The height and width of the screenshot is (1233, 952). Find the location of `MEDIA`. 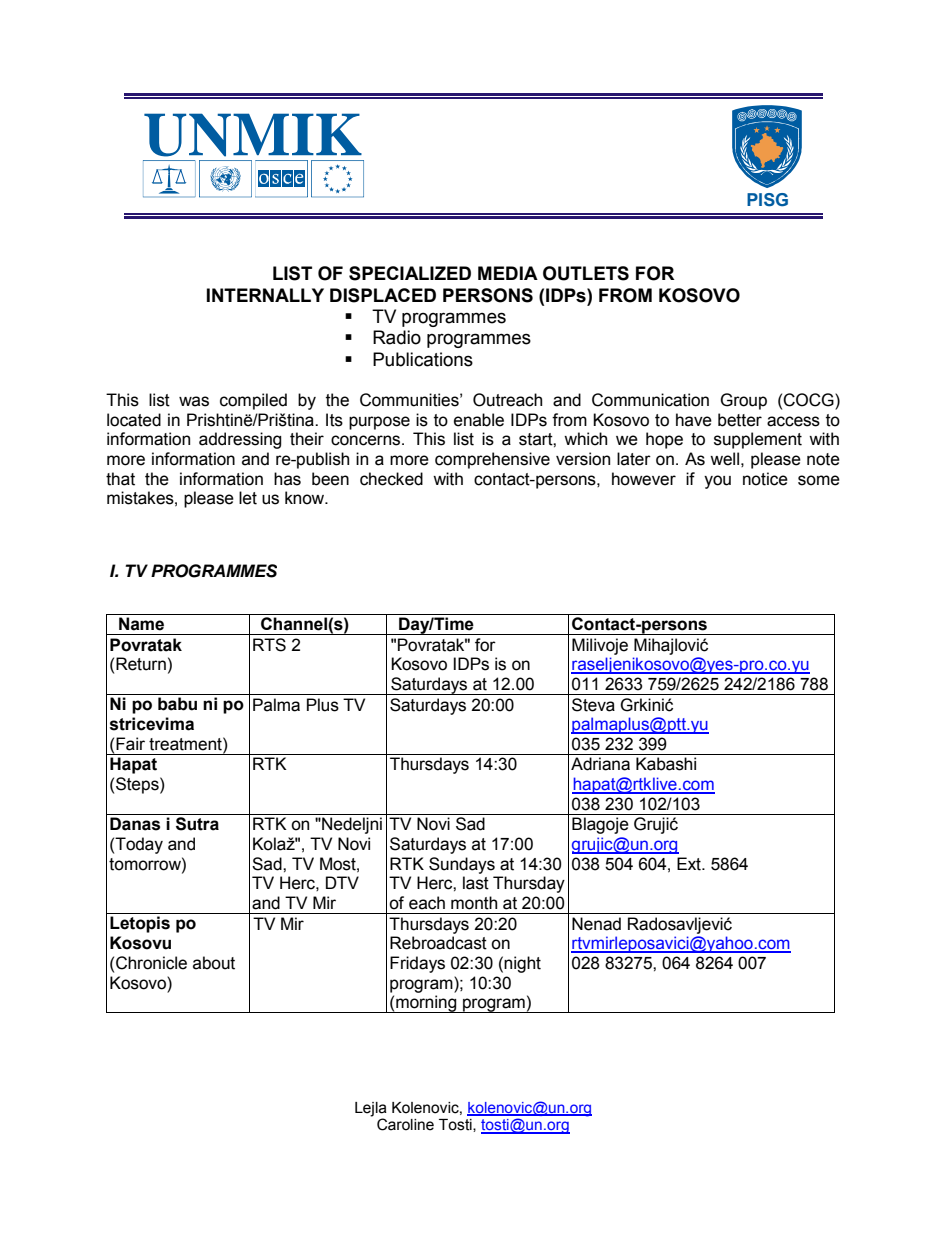

MEDIA is located at coordinates (508, 273).
